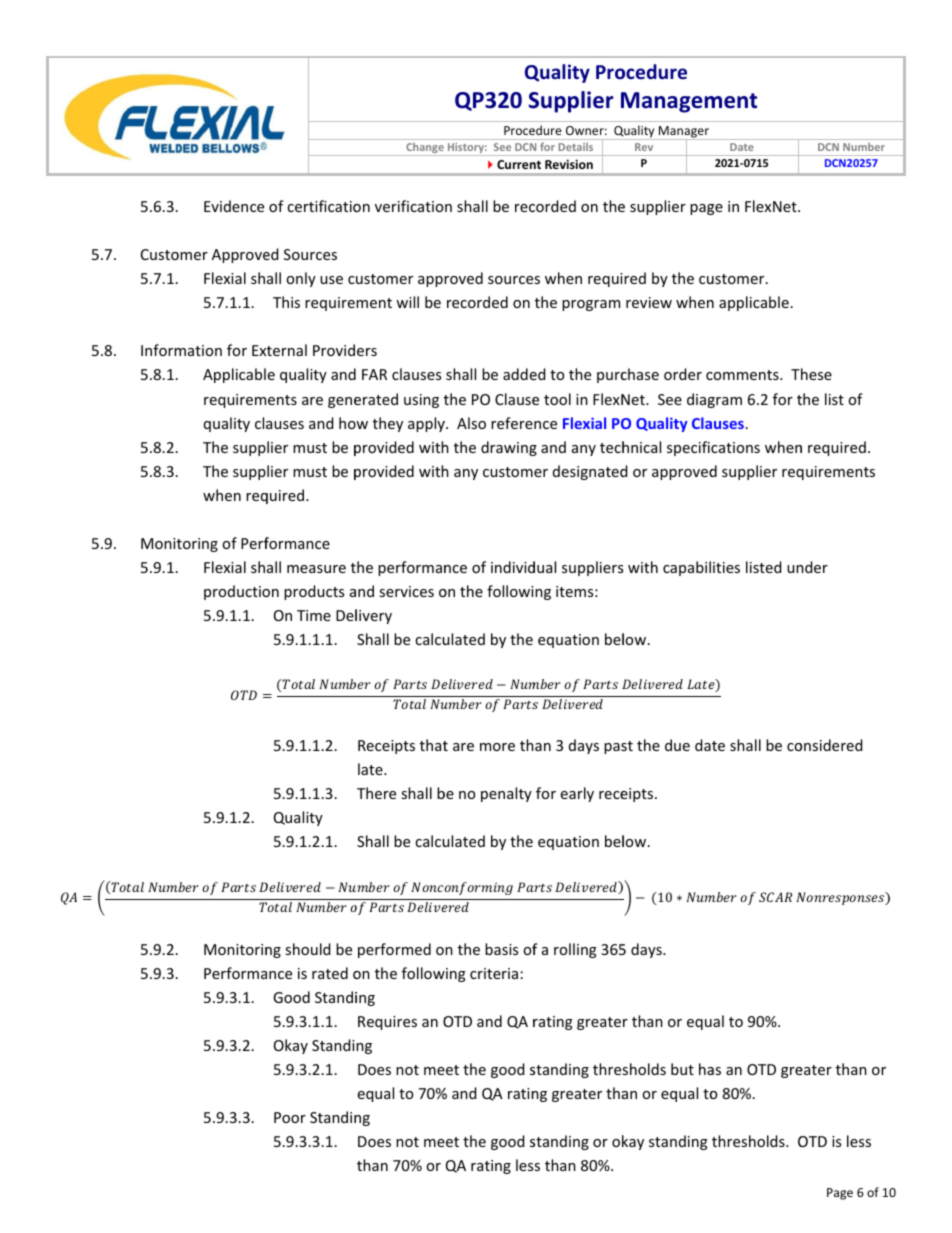 The height and width of the screenshot is (1233, 952). What do you see at coordinates (677, 745) in the screenshot?
I see `due` at bounding box center [677, 745].
